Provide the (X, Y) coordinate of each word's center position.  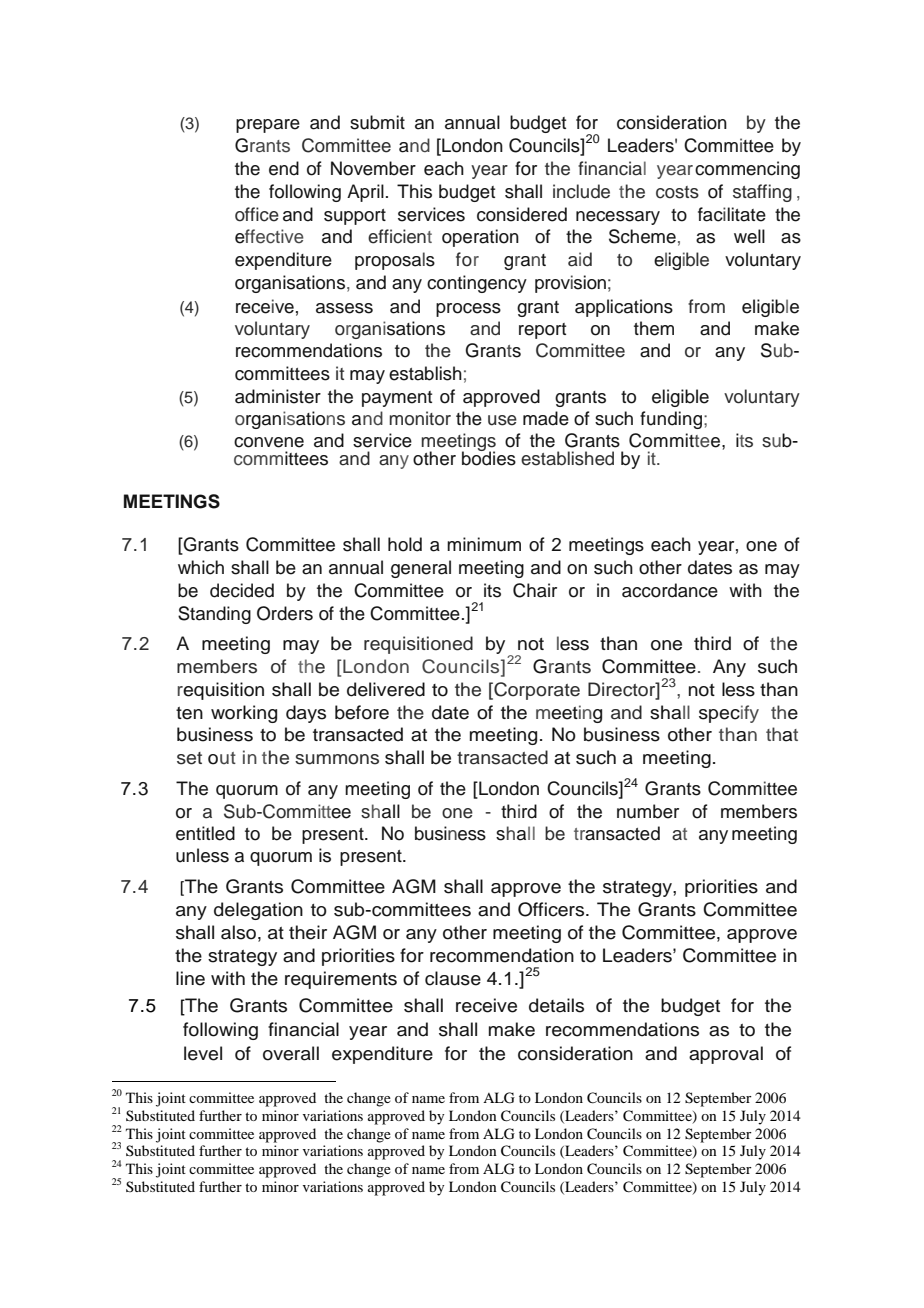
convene (269, 442)
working (244, 714)
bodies (489, 457)
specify (729, 714)
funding (672, 420)
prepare (268, 126)
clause (453, 978)
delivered (386, 689)
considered (522, 214)
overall (291, 1053)
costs (677, 192)
